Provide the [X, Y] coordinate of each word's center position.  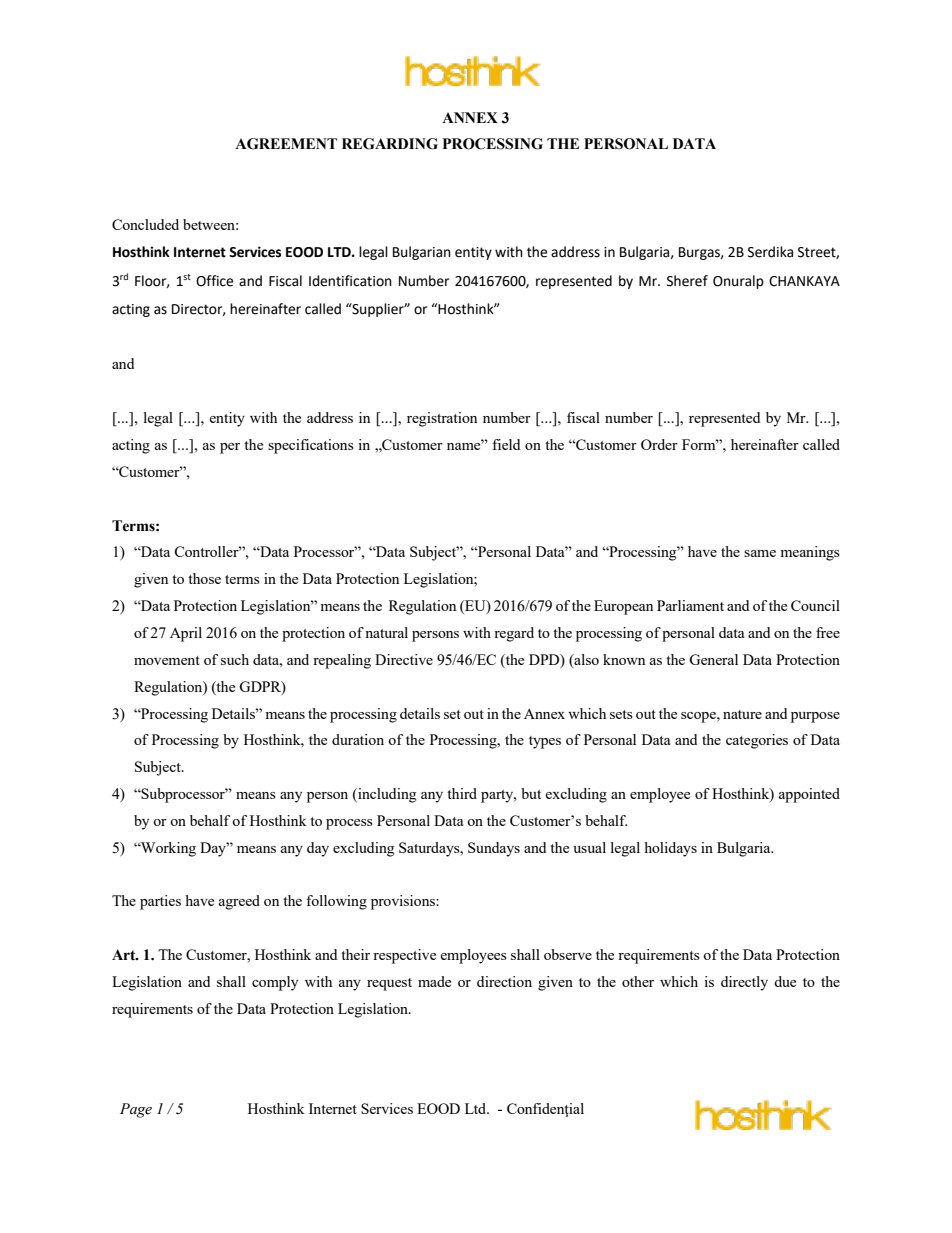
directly [744, 983]
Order [659, 444]
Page [136, 1110]
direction [504, 981]
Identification [350, 281]
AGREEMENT [286, 144]
